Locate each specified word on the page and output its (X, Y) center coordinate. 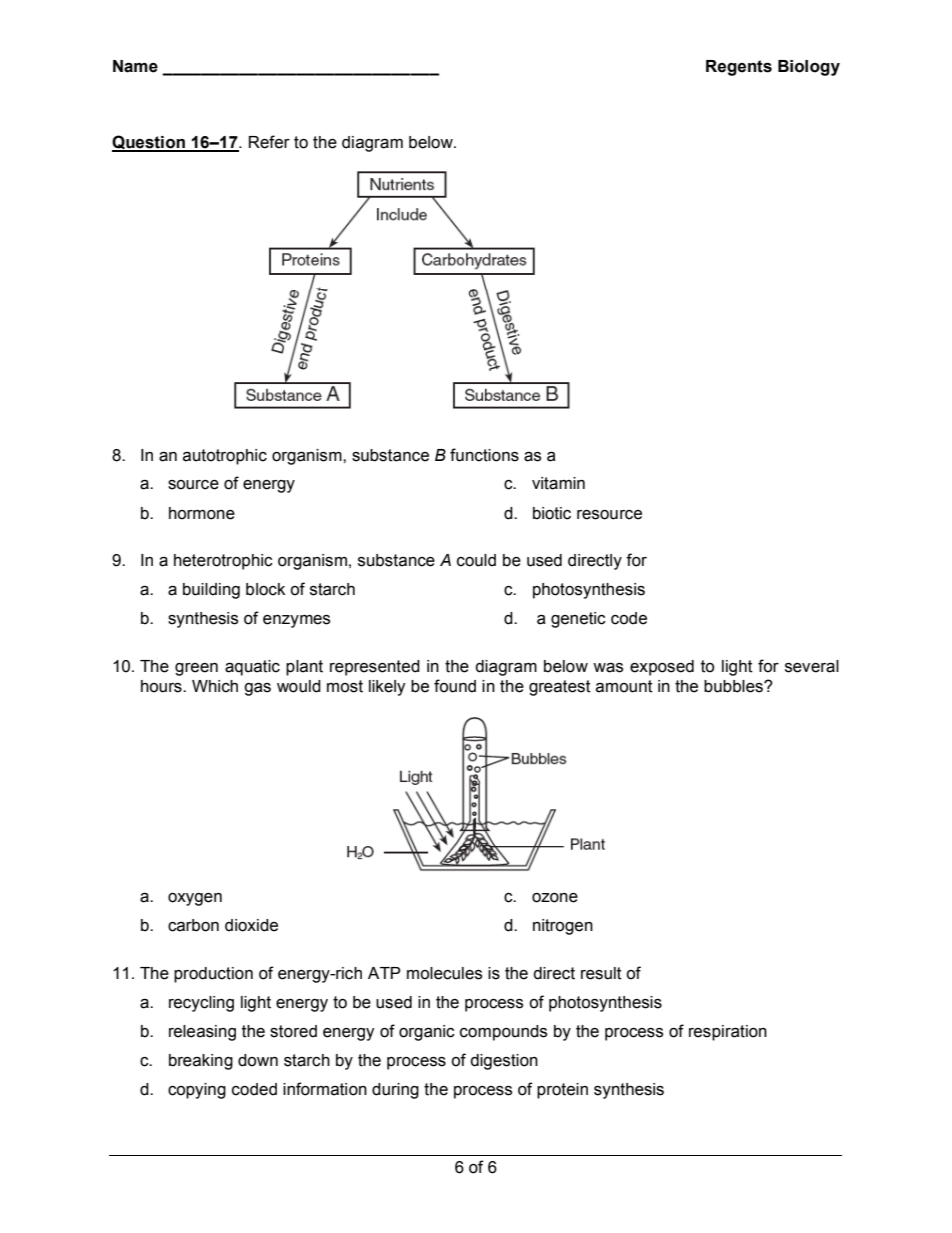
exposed (662, 668)
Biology (809, 68)
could (476, 560)
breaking (201, 1062)
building (211, 591)
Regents (739, 68)
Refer (269, 142)
